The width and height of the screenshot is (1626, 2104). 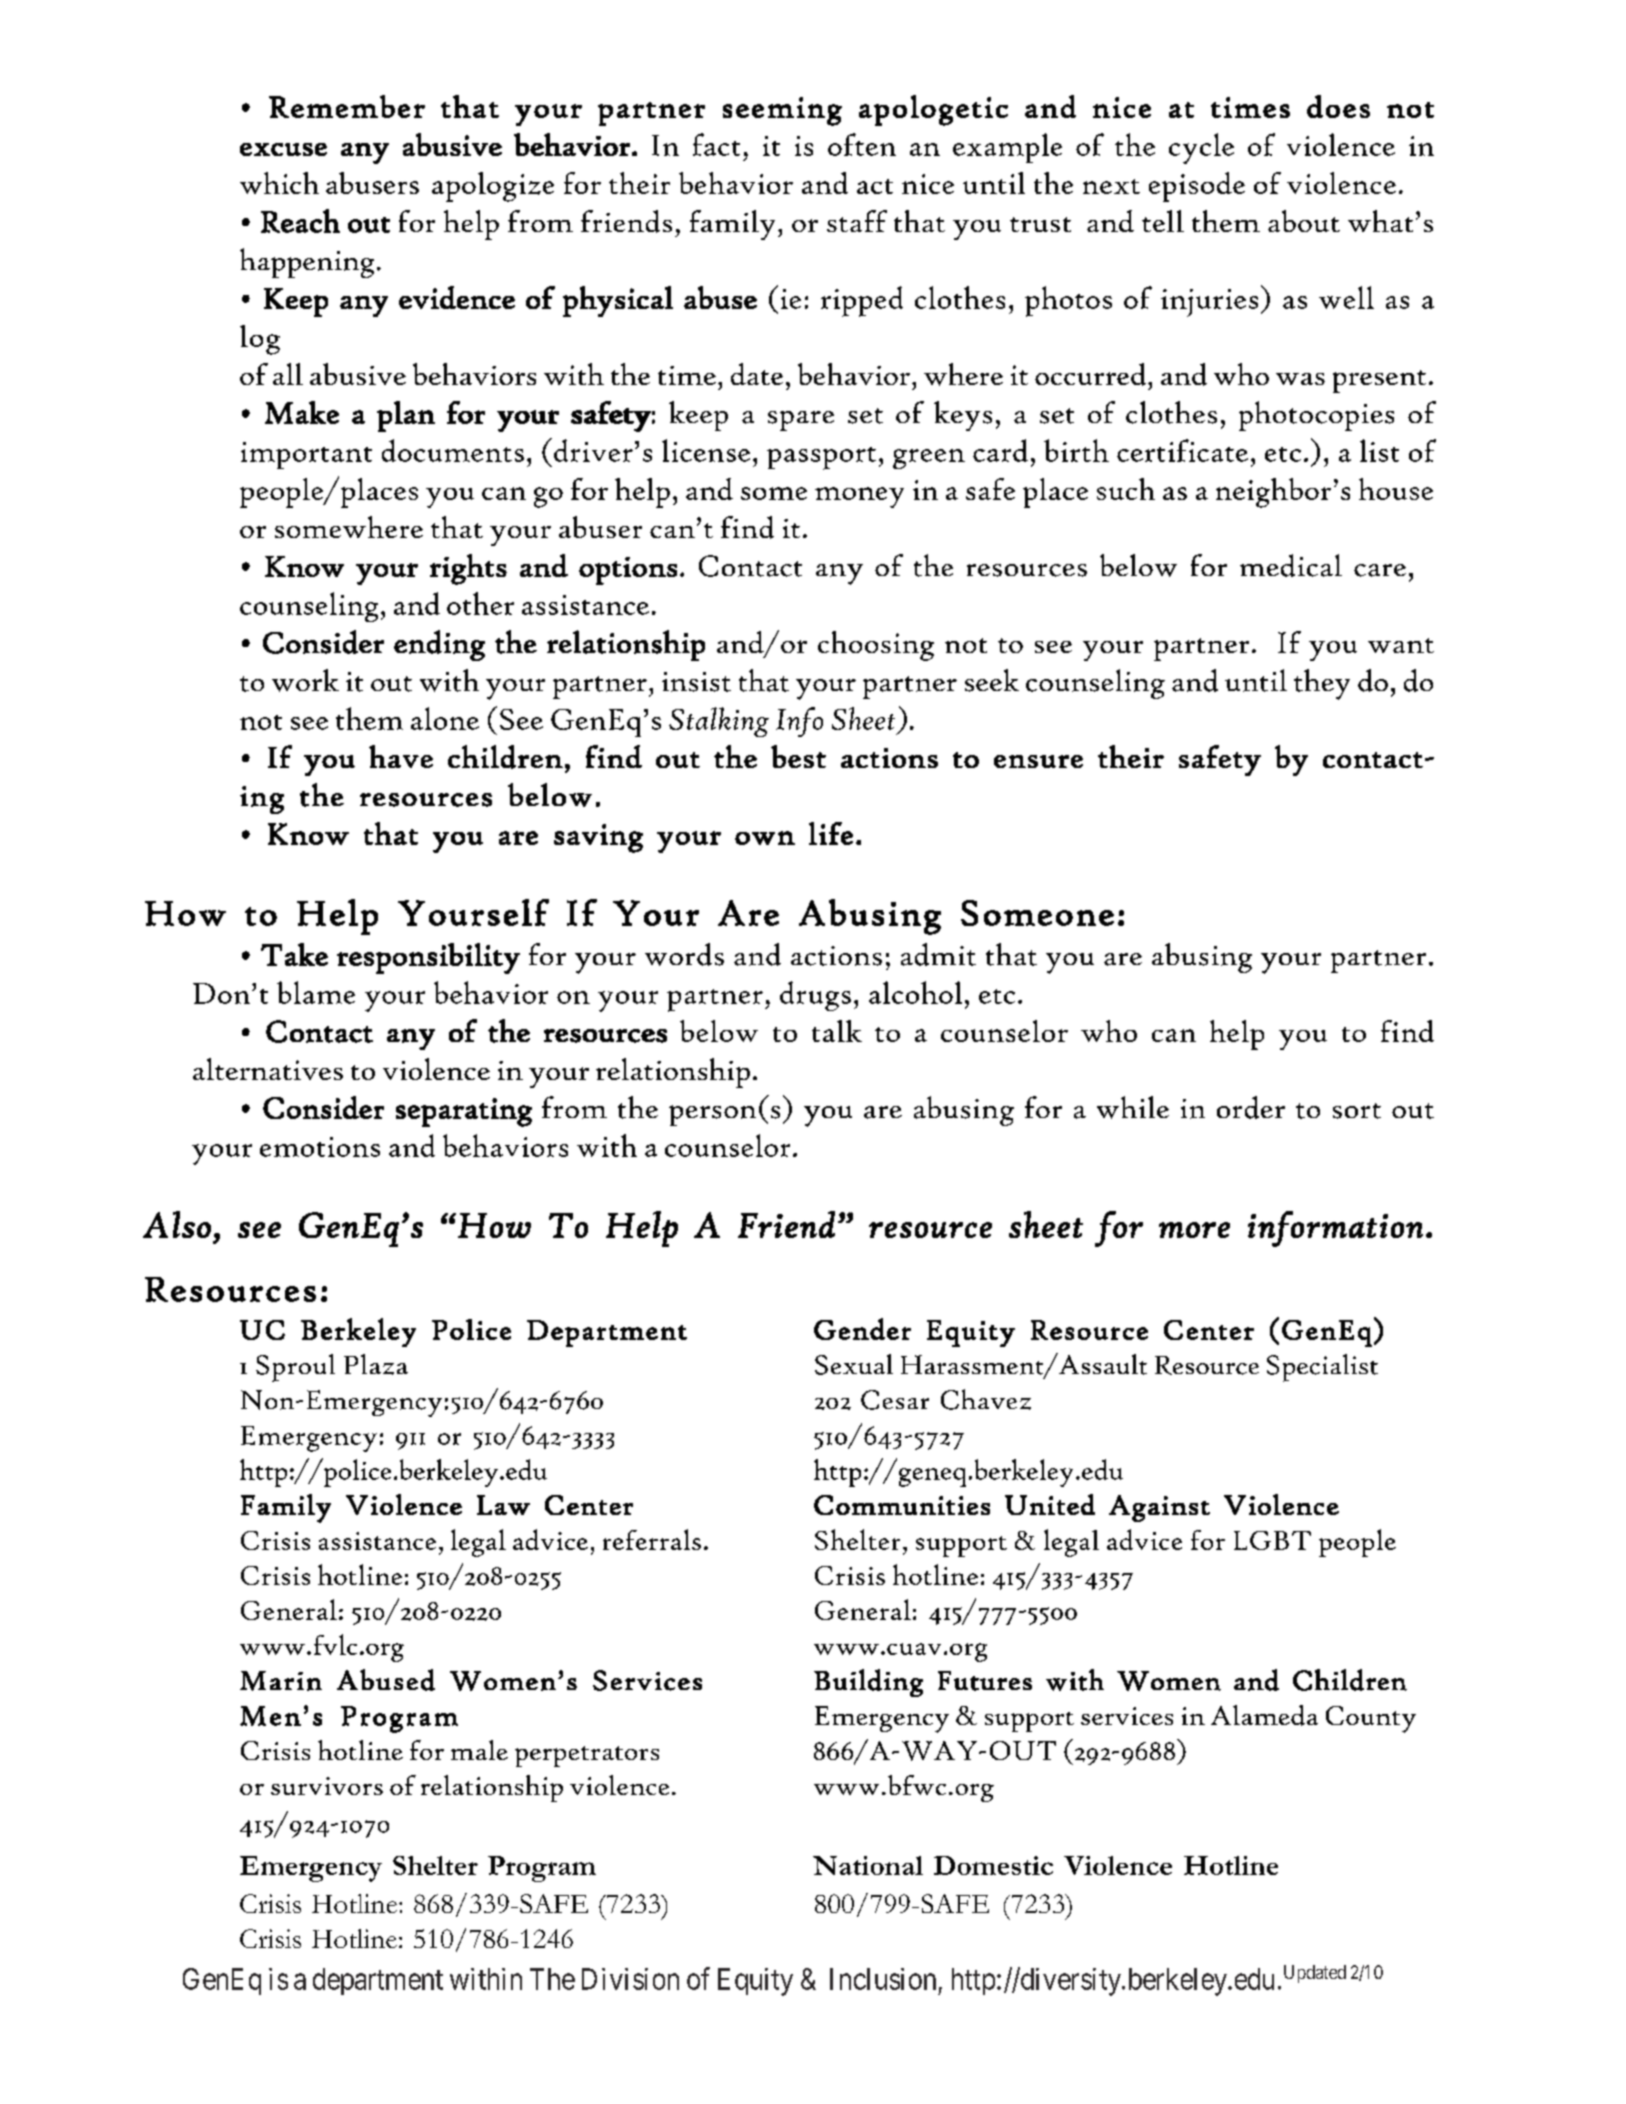 What do you see at coordinates (815, 996) in the screenshot?
I see `drugs` at bounding box center [815, 996].
